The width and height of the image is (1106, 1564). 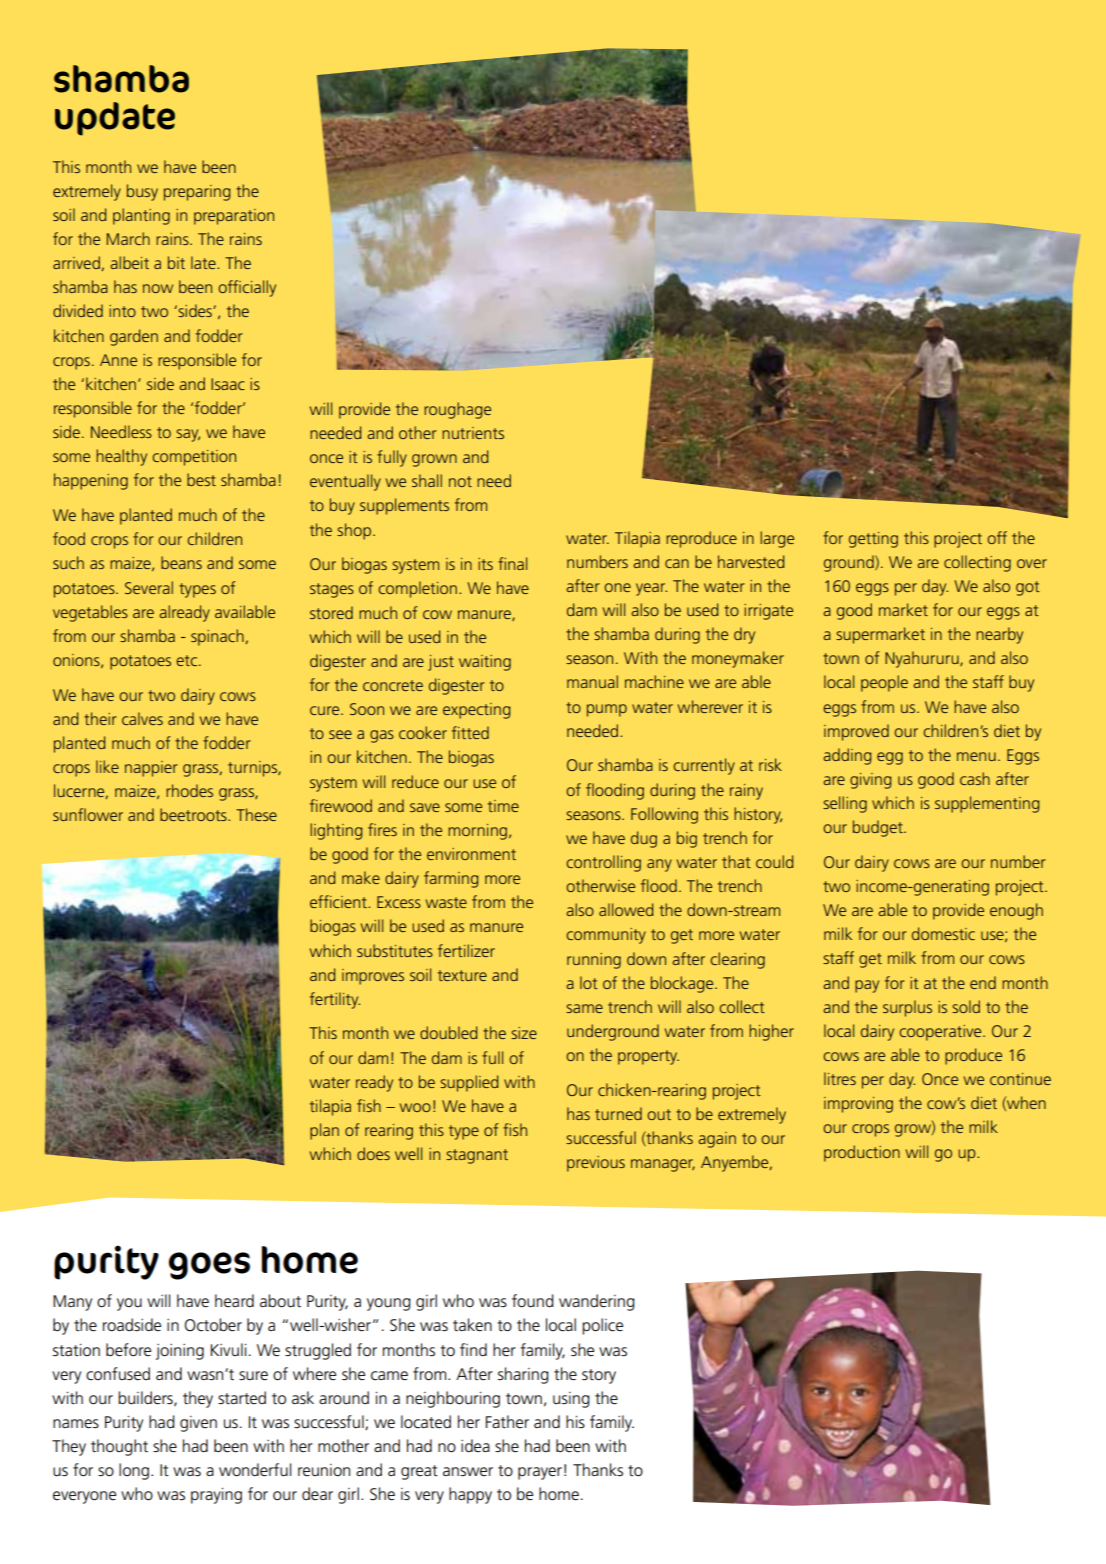 What do you see at coordinates (512, 563) in the image?
I see `final` at bounding box center [512, 563].
